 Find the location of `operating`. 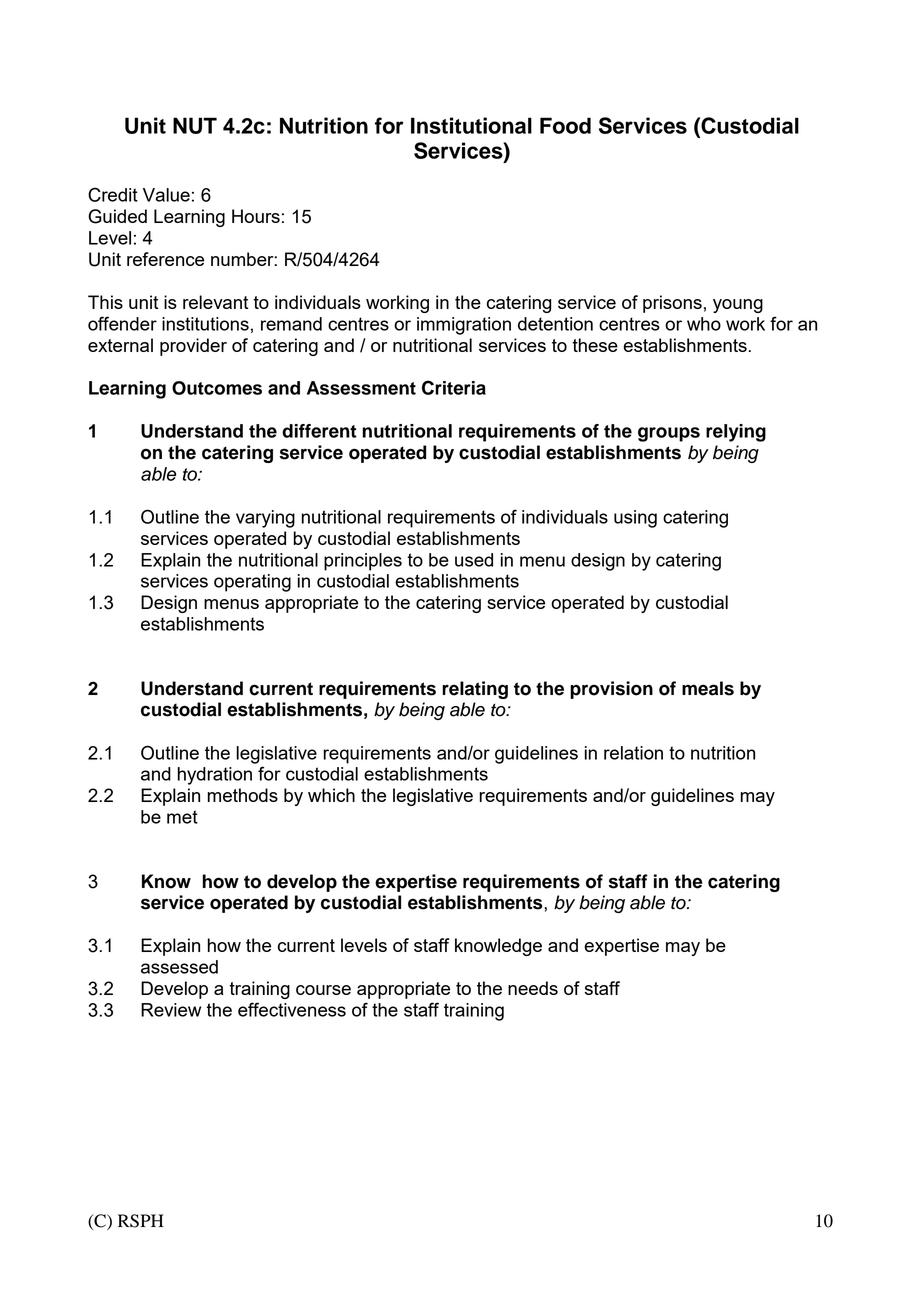

operating is located at coordinates (252, 583).
